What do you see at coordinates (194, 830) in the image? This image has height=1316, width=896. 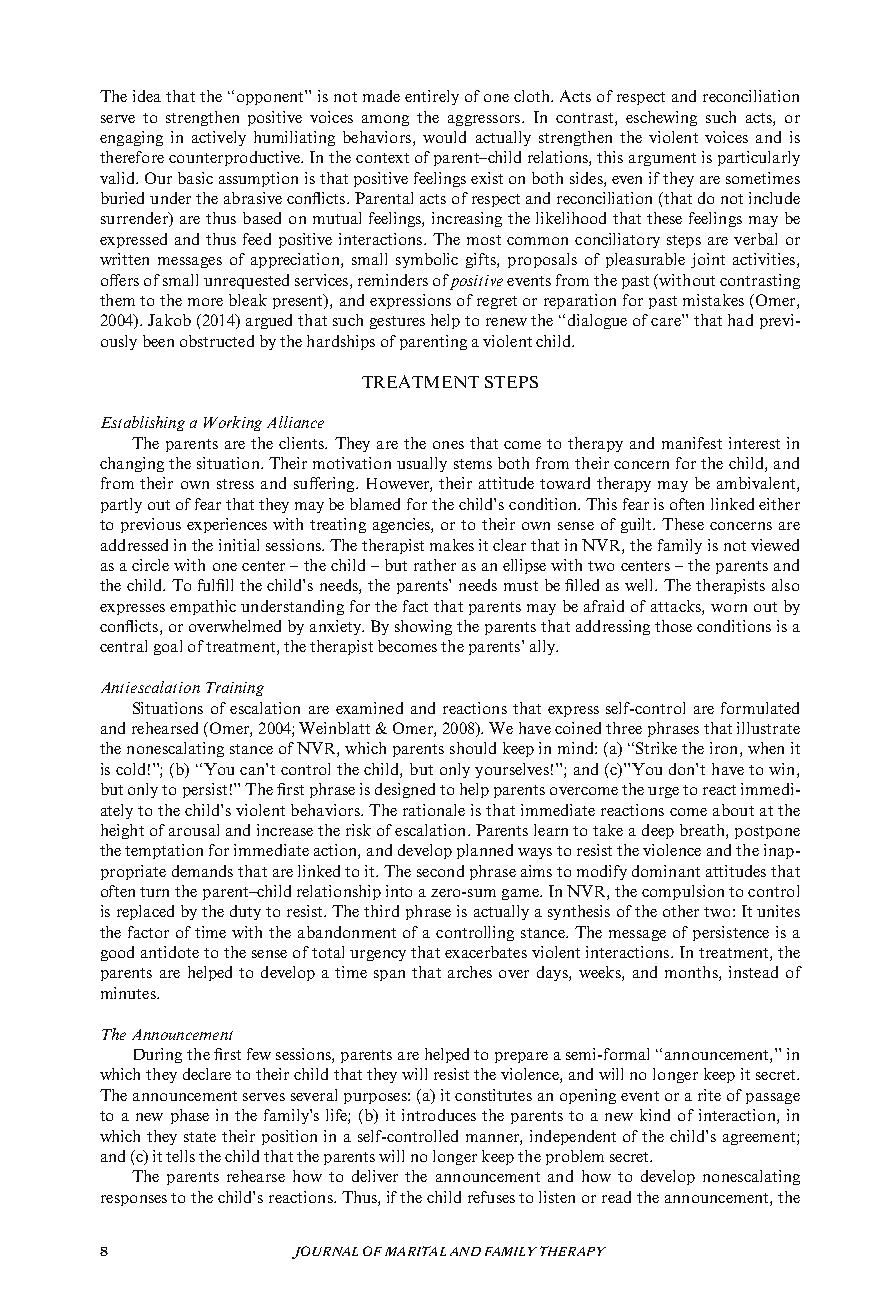 I see `arousal` at bounding box center [194, 830].
